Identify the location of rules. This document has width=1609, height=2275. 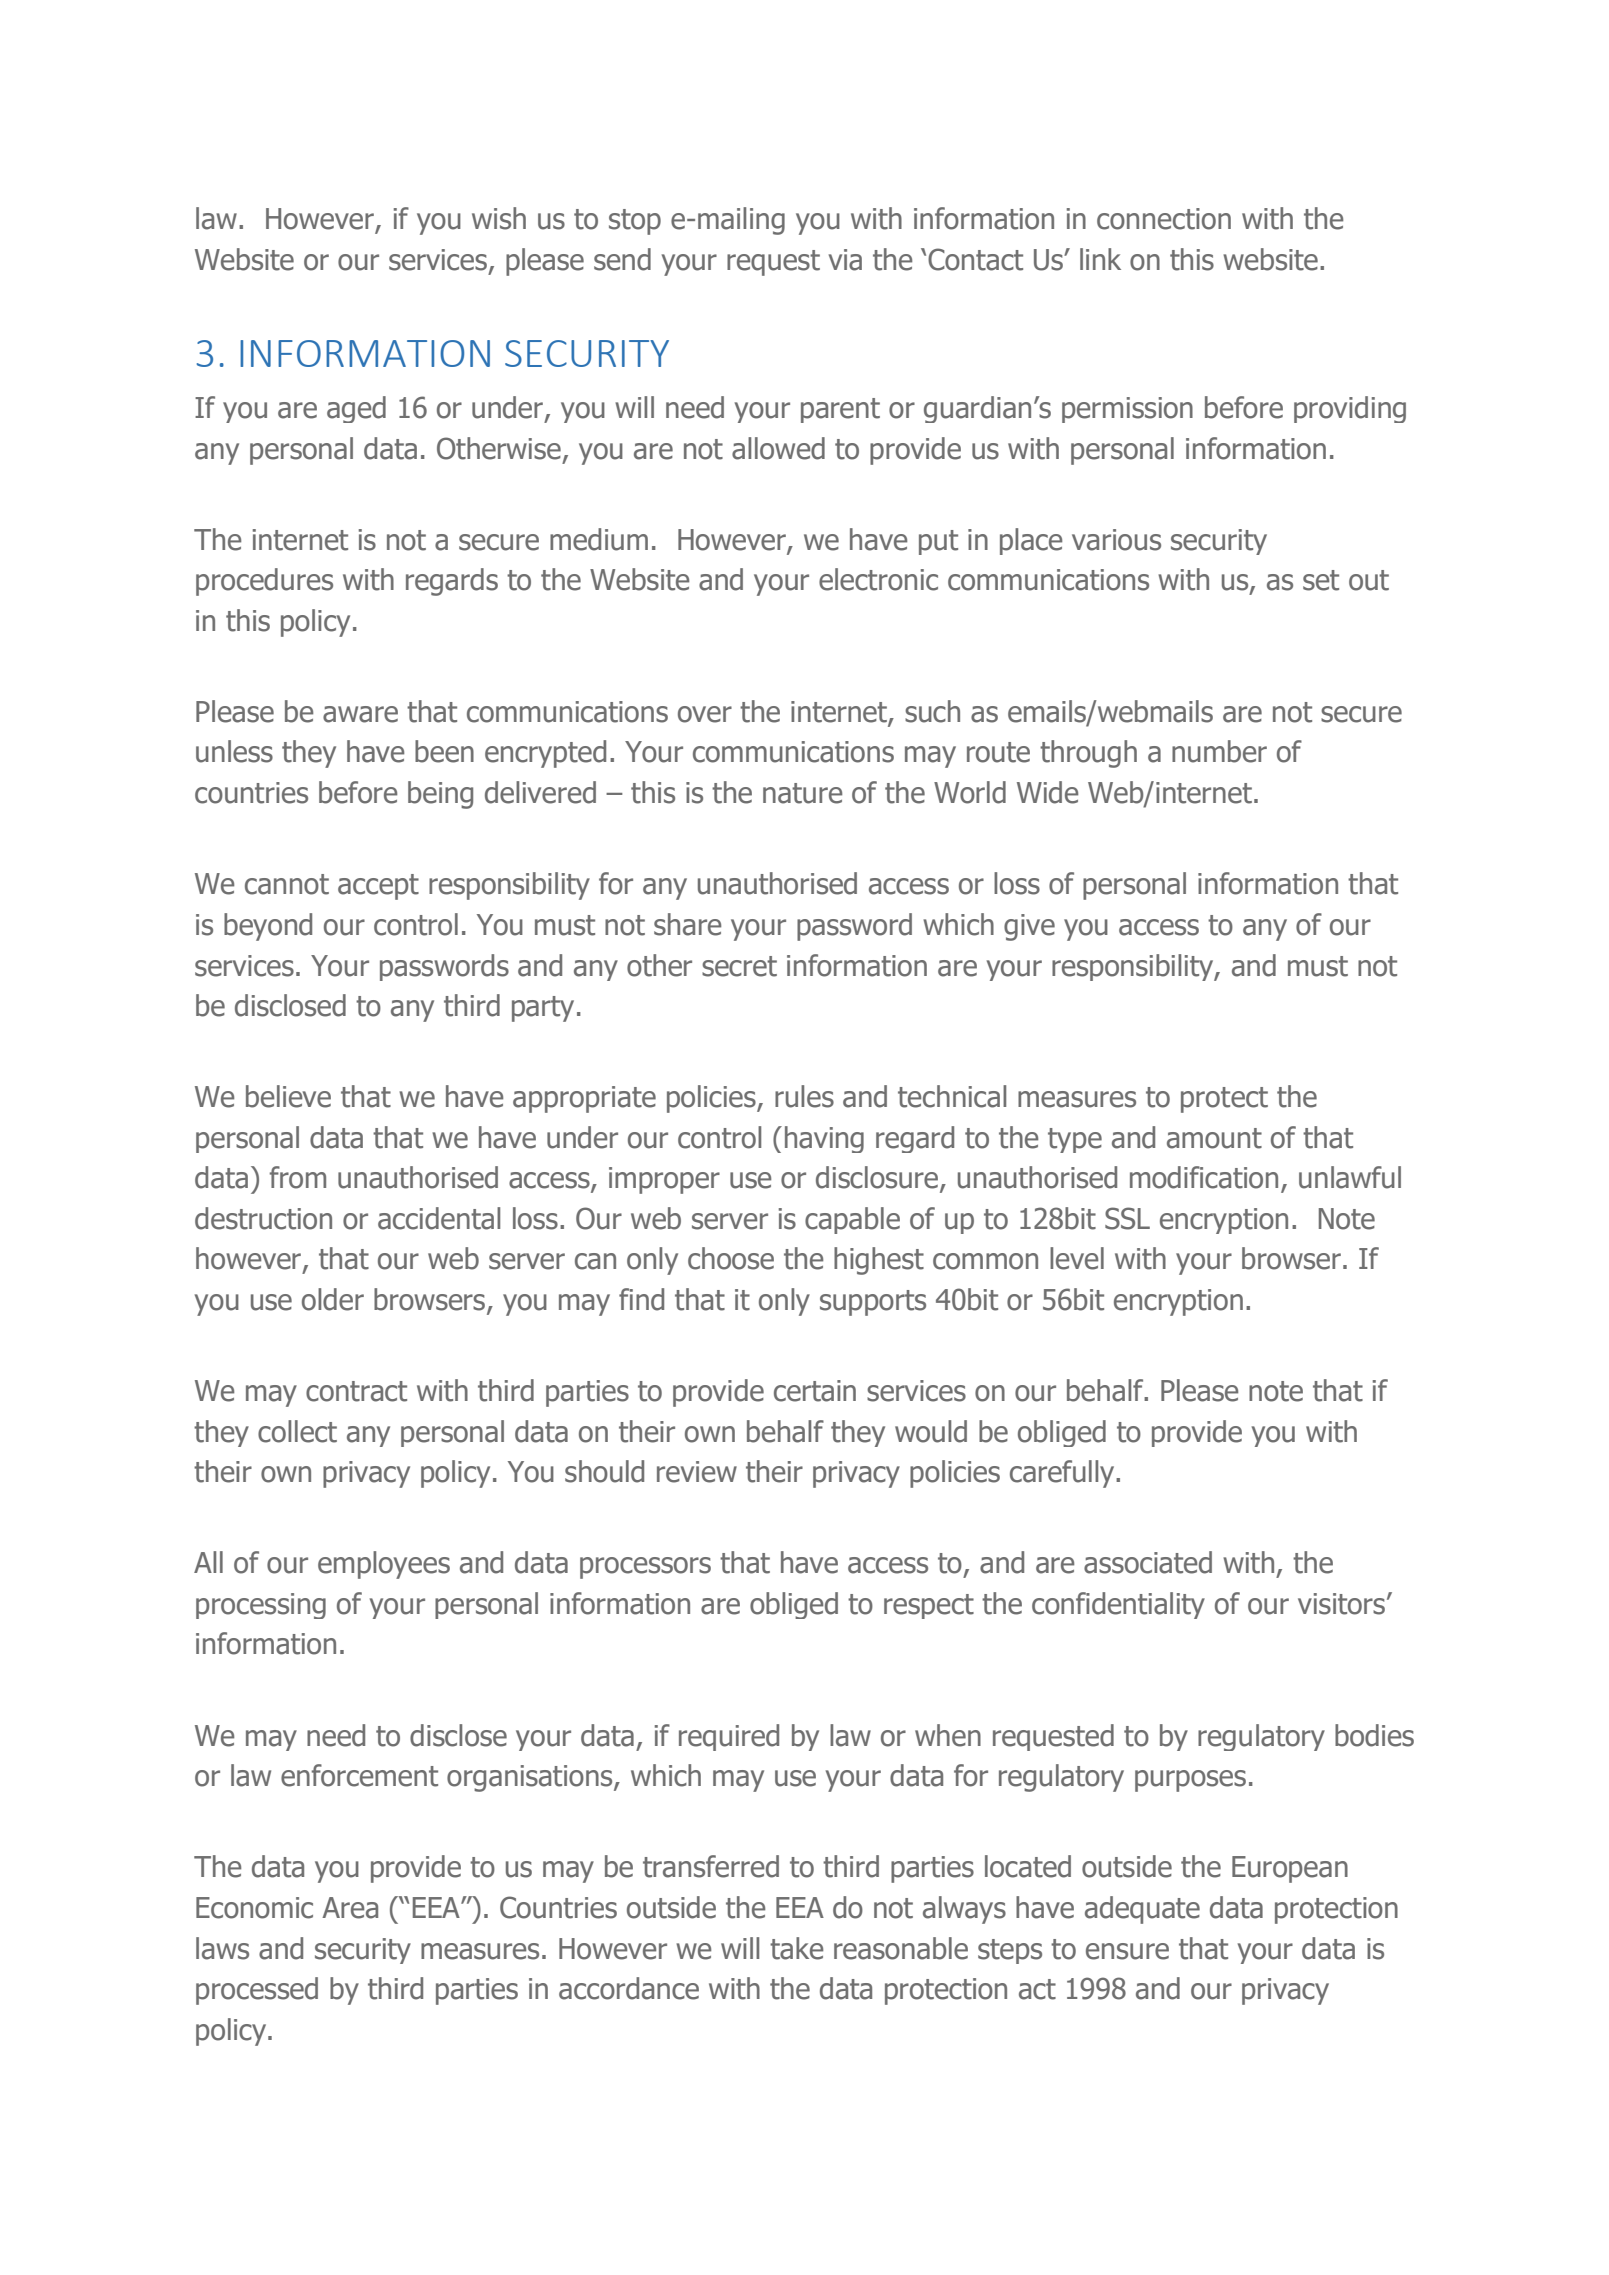
(804, 1096).
